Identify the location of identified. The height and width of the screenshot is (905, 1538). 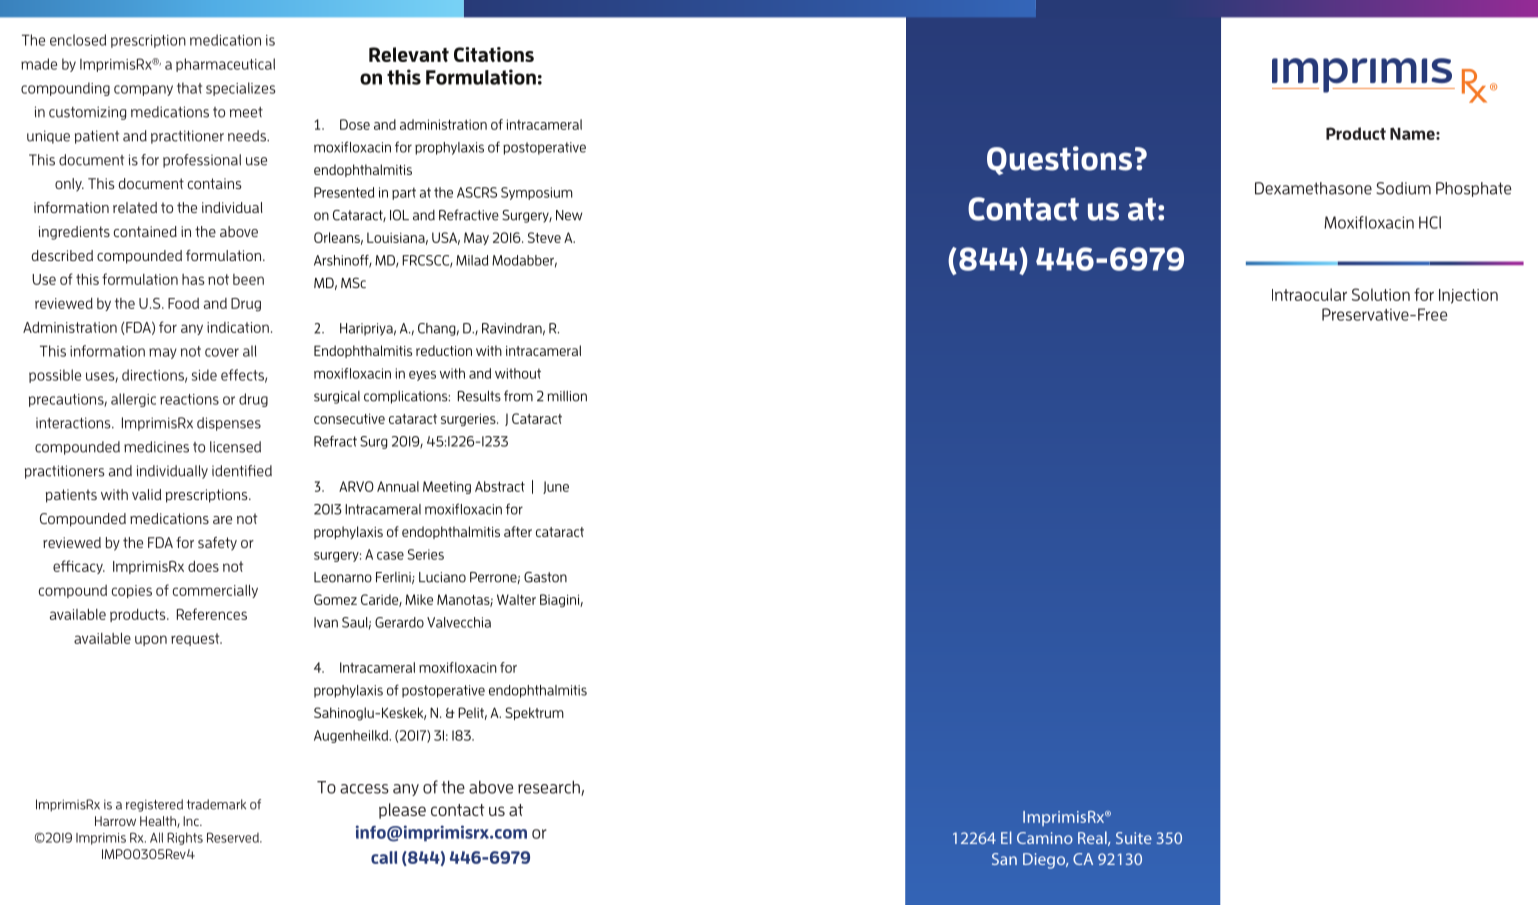
(242, 471).
